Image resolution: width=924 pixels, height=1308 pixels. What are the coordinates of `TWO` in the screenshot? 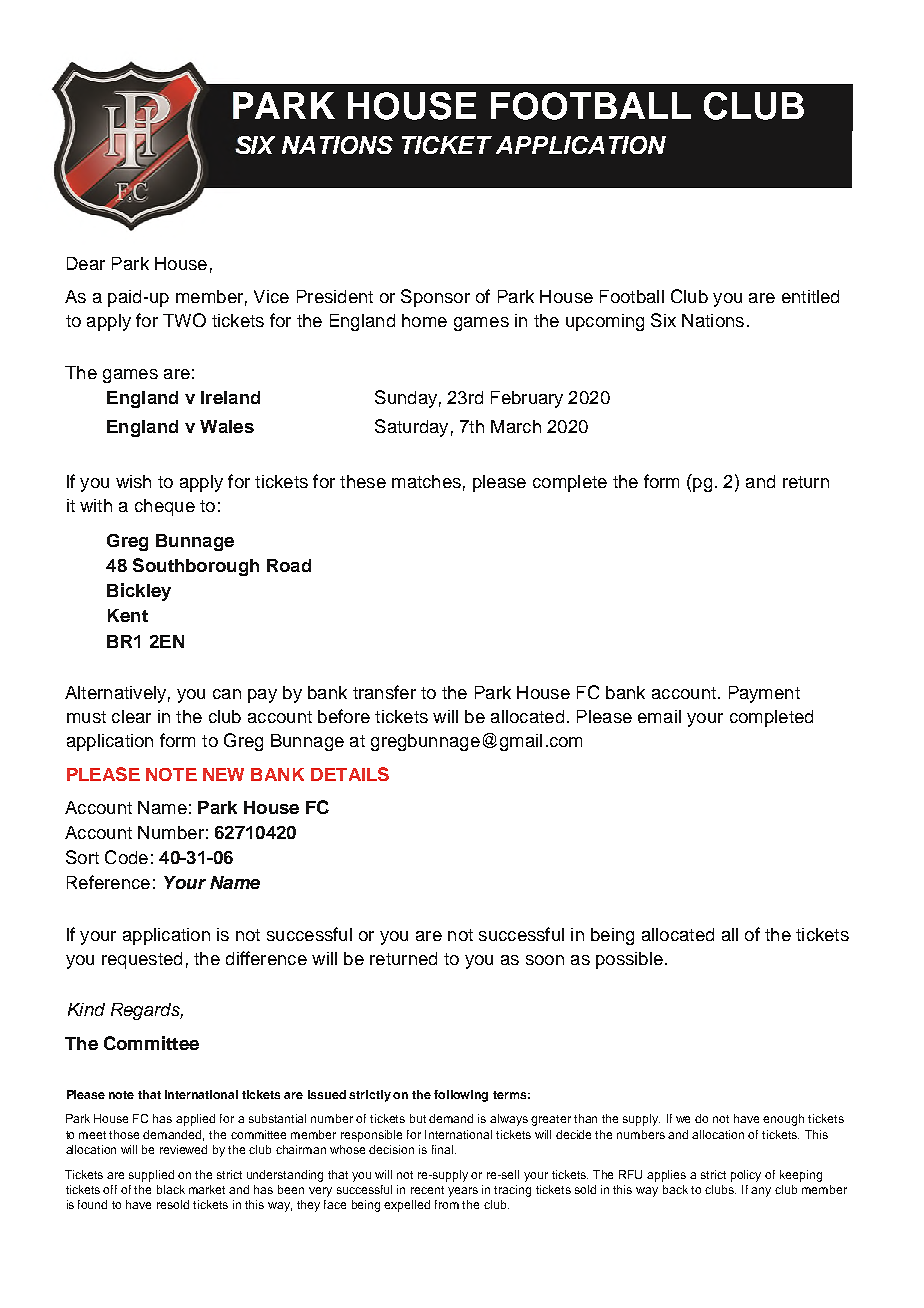 It's located at (184, 320).
